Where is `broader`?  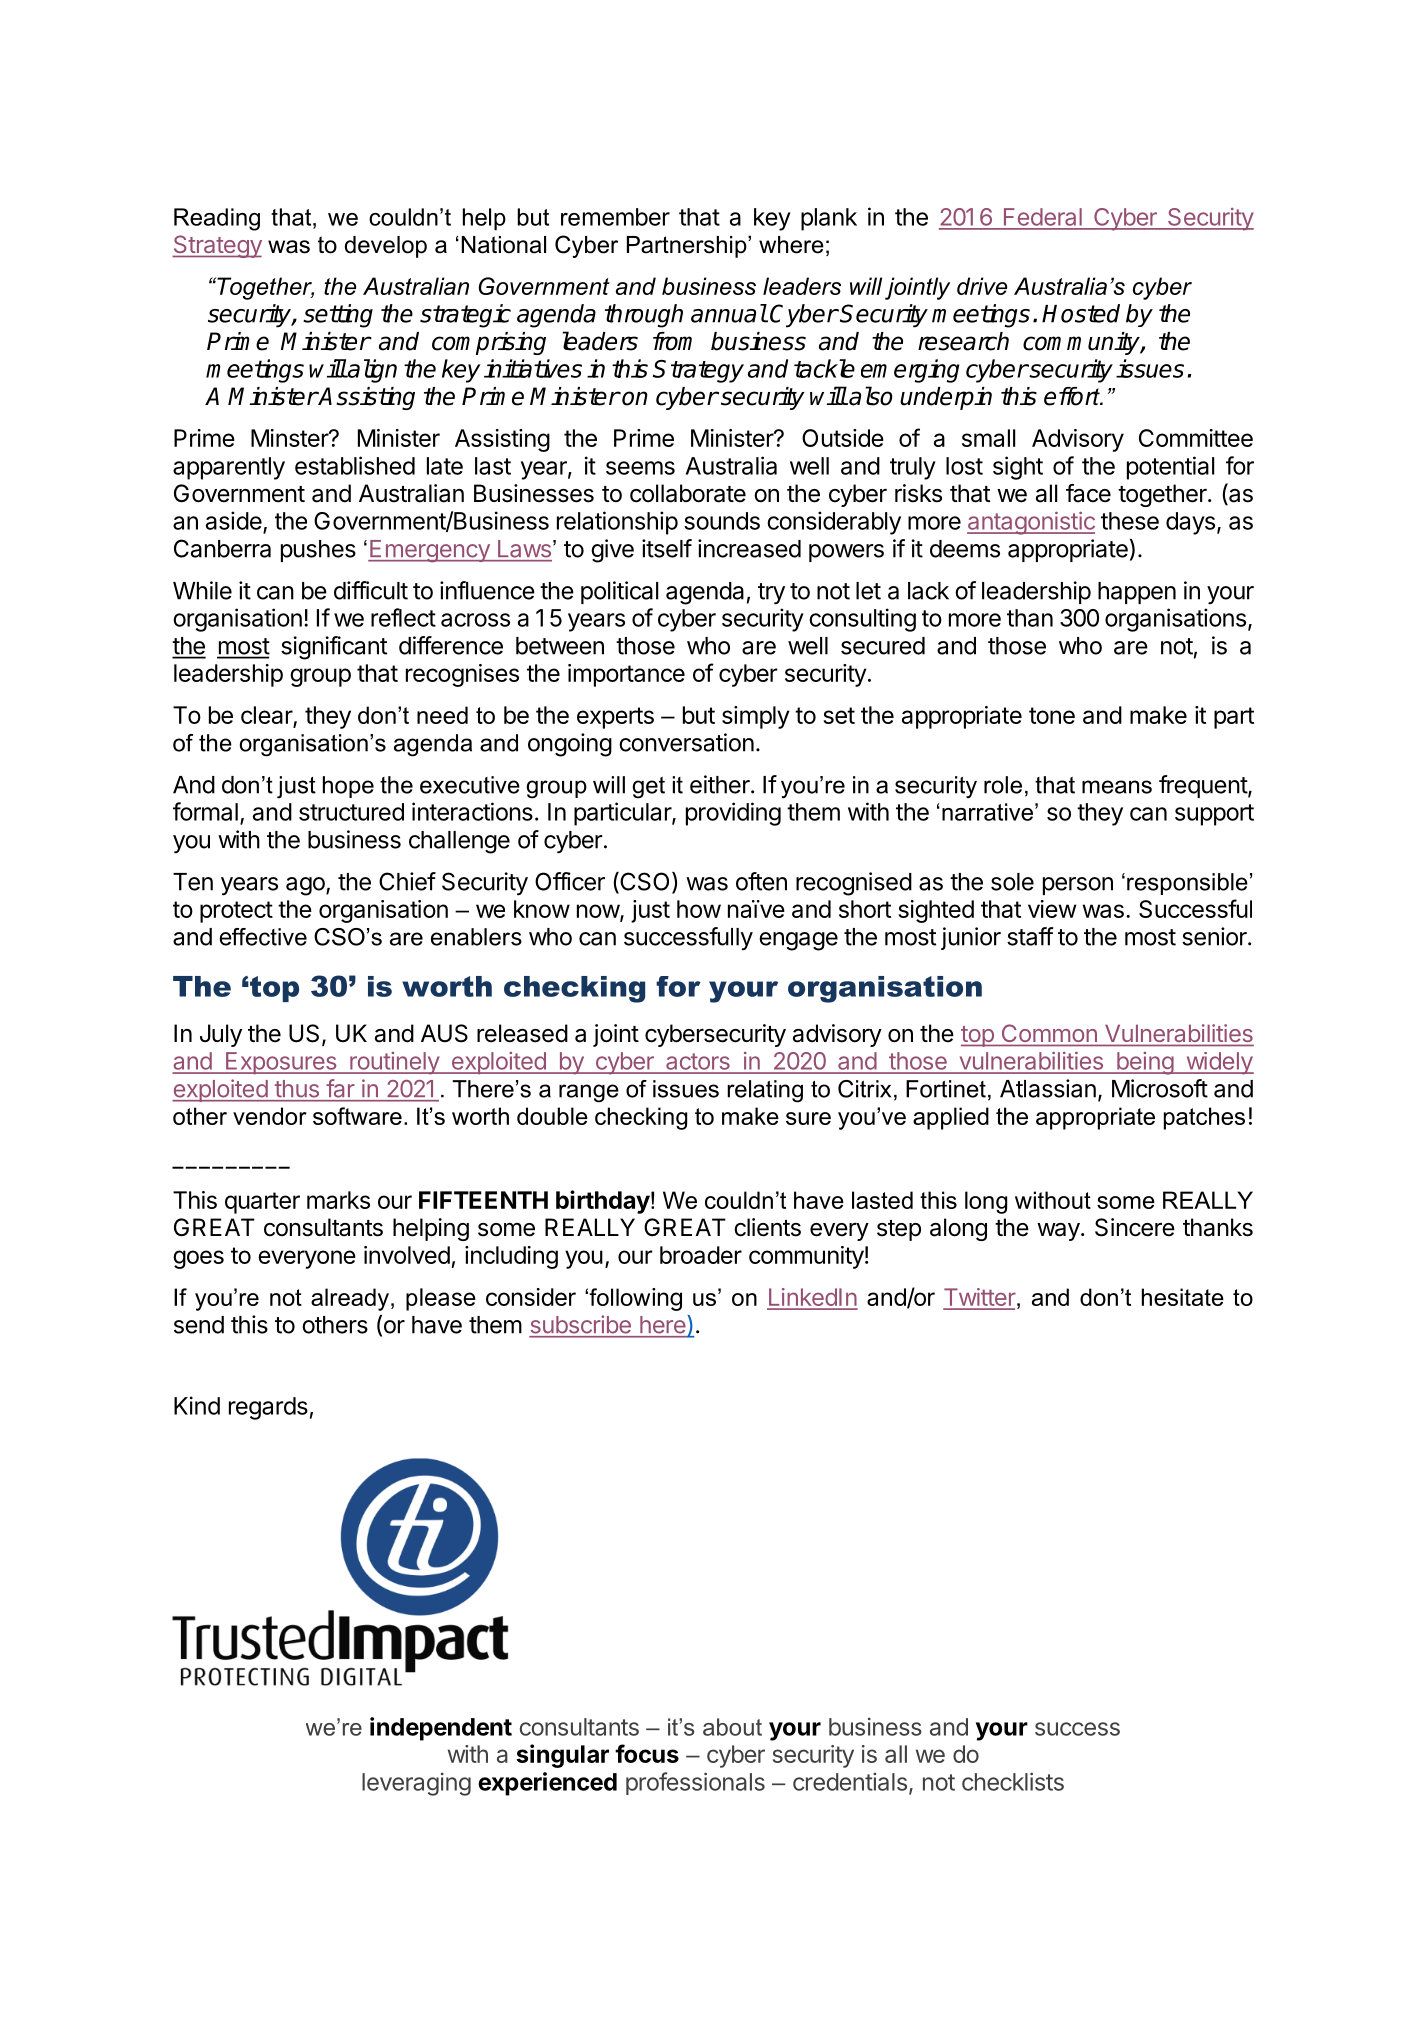 broader is located at coordinates (701, 1255).
